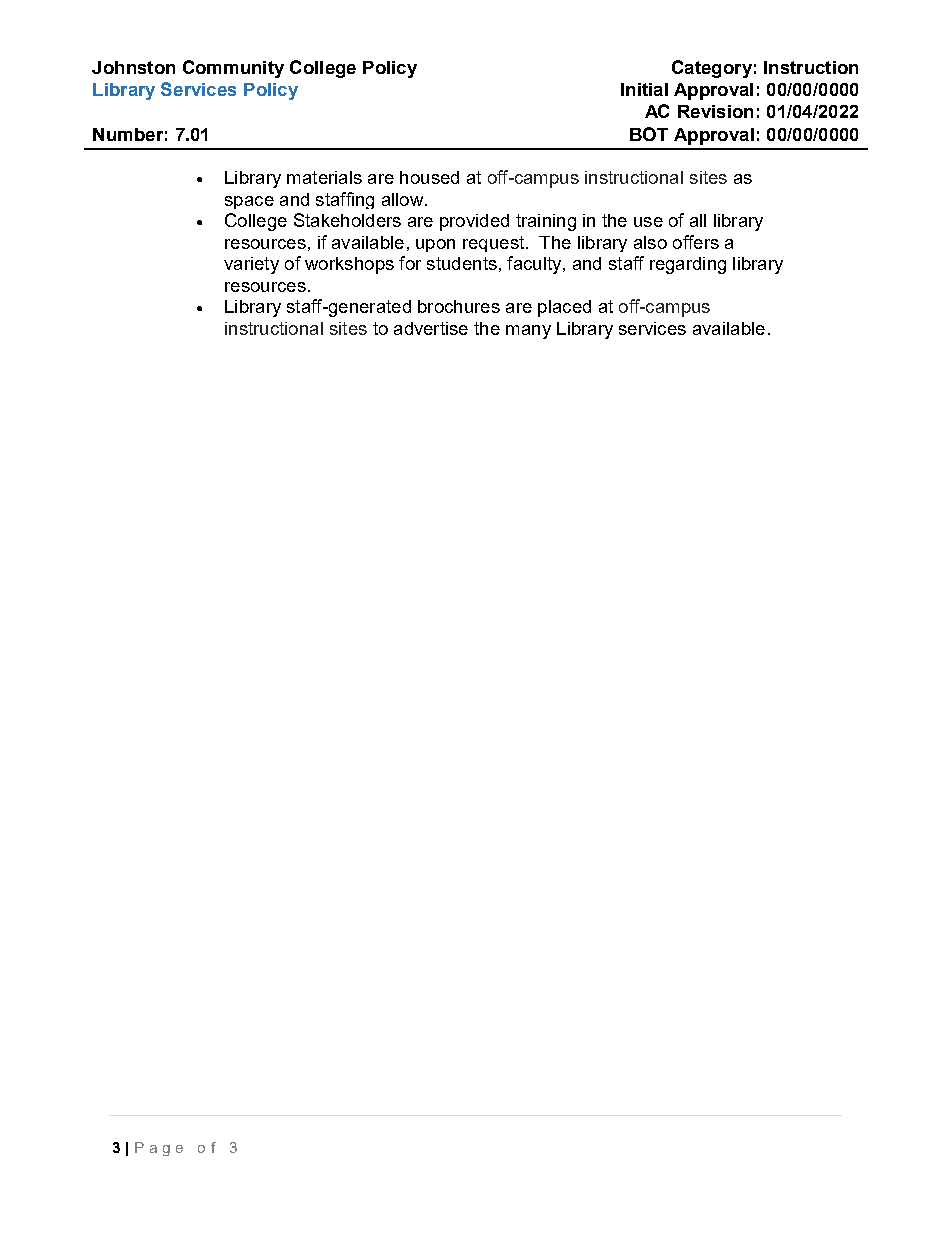 The height and width of the screenshot is (1233, 952). What do you see at coordinates (688, 265) in the screenshot?
I see `regarding` at bounding box center [688, 265].
